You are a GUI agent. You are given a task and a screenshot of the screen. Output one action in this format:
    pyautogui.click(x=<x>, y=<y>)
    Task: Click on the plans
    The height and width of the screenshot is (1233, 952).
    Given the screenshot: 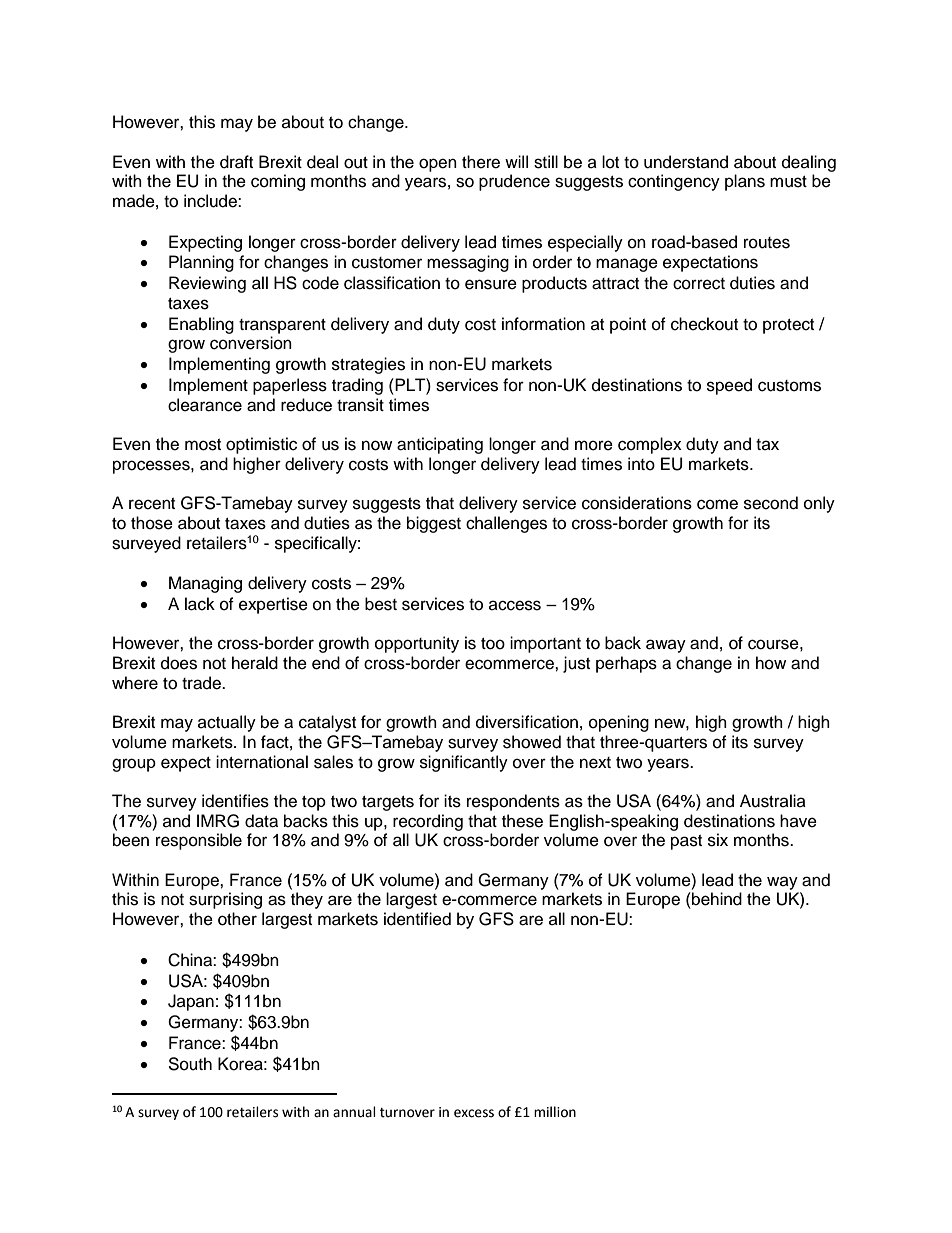 What is the action you would take?
    pyautogui.click(x=745, y=182)
